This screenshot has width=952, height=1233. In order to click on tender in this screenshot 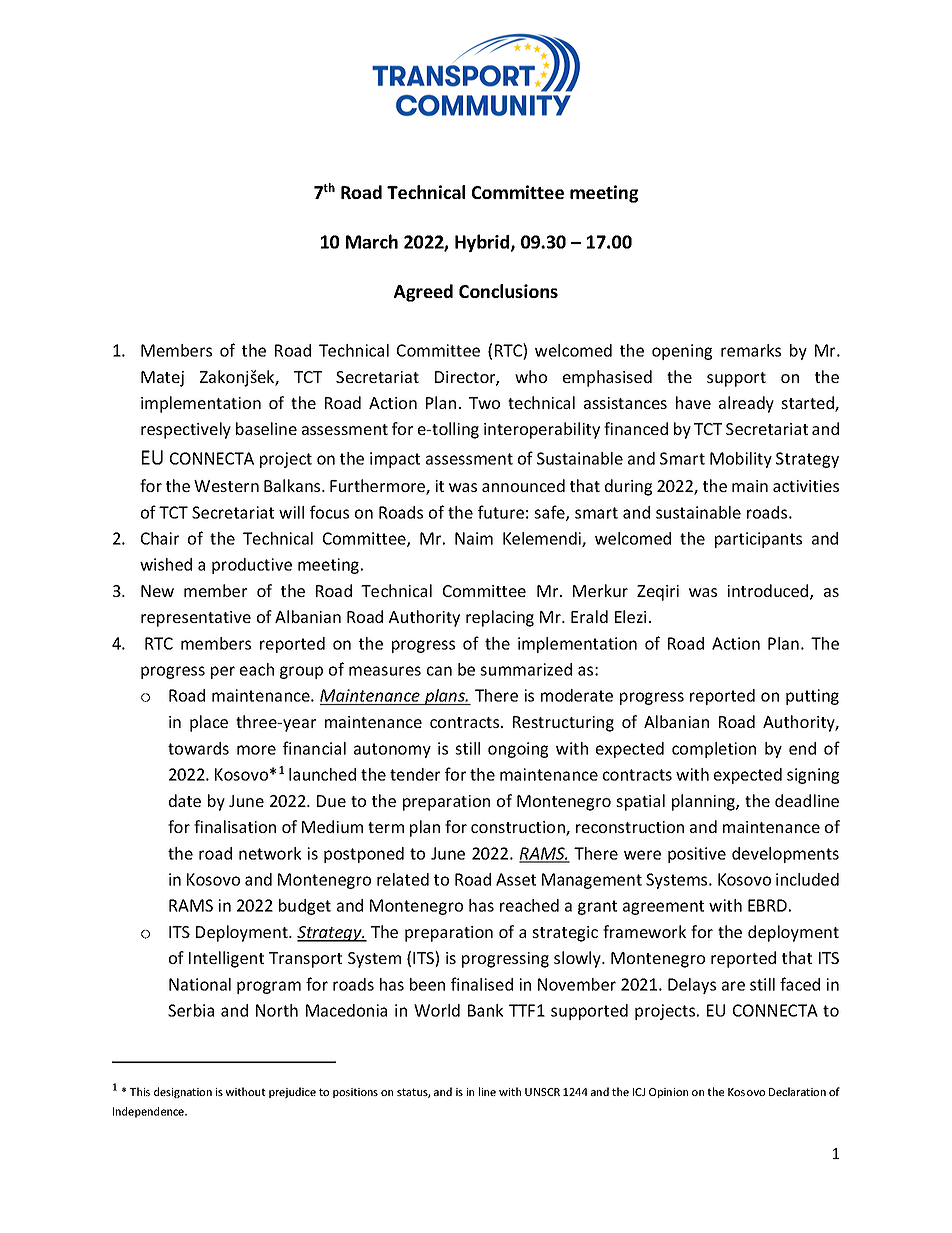, I will do `click(415, 774)`.
